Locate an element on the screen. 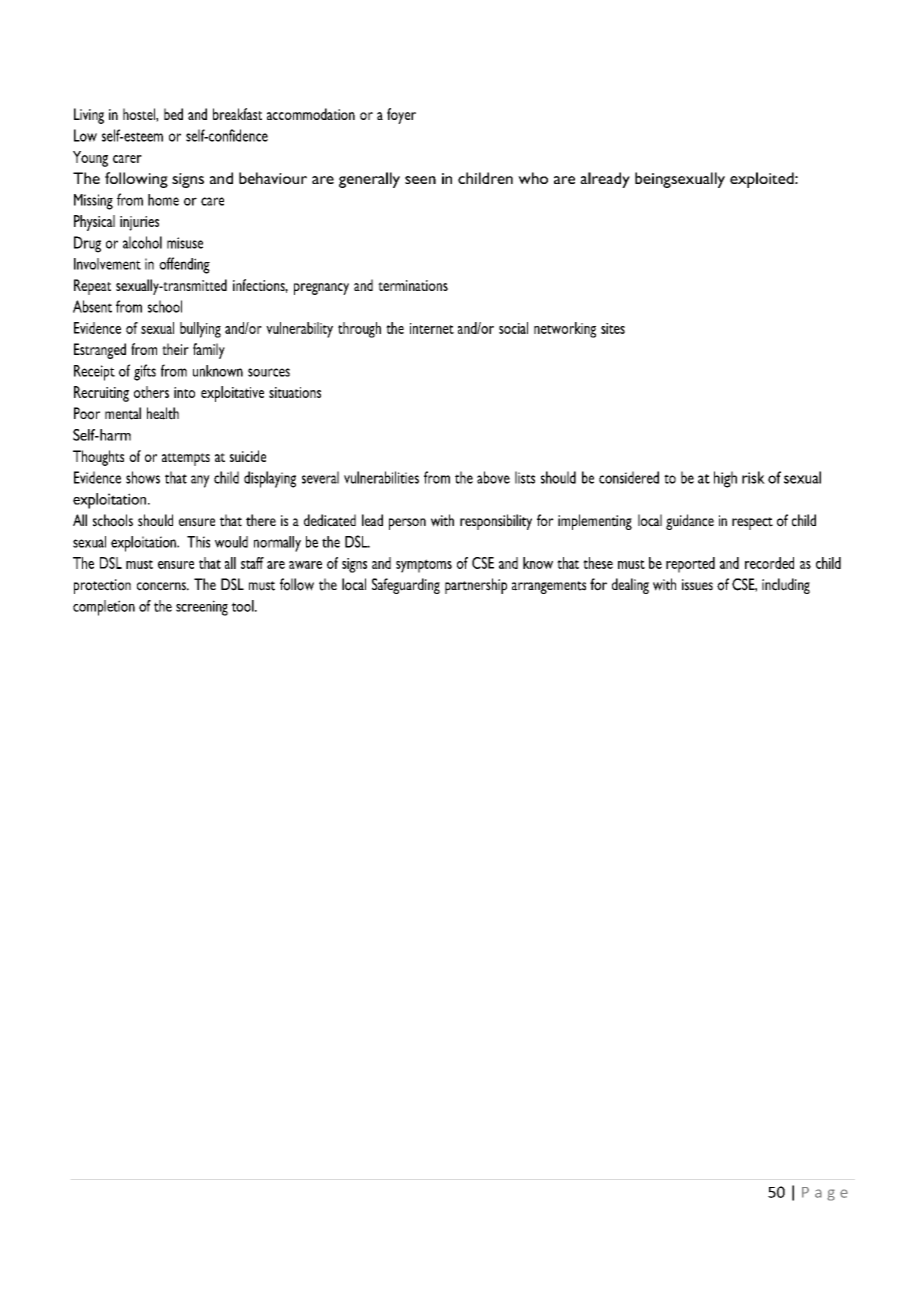  foyer is located at coordinates (401, 116).
